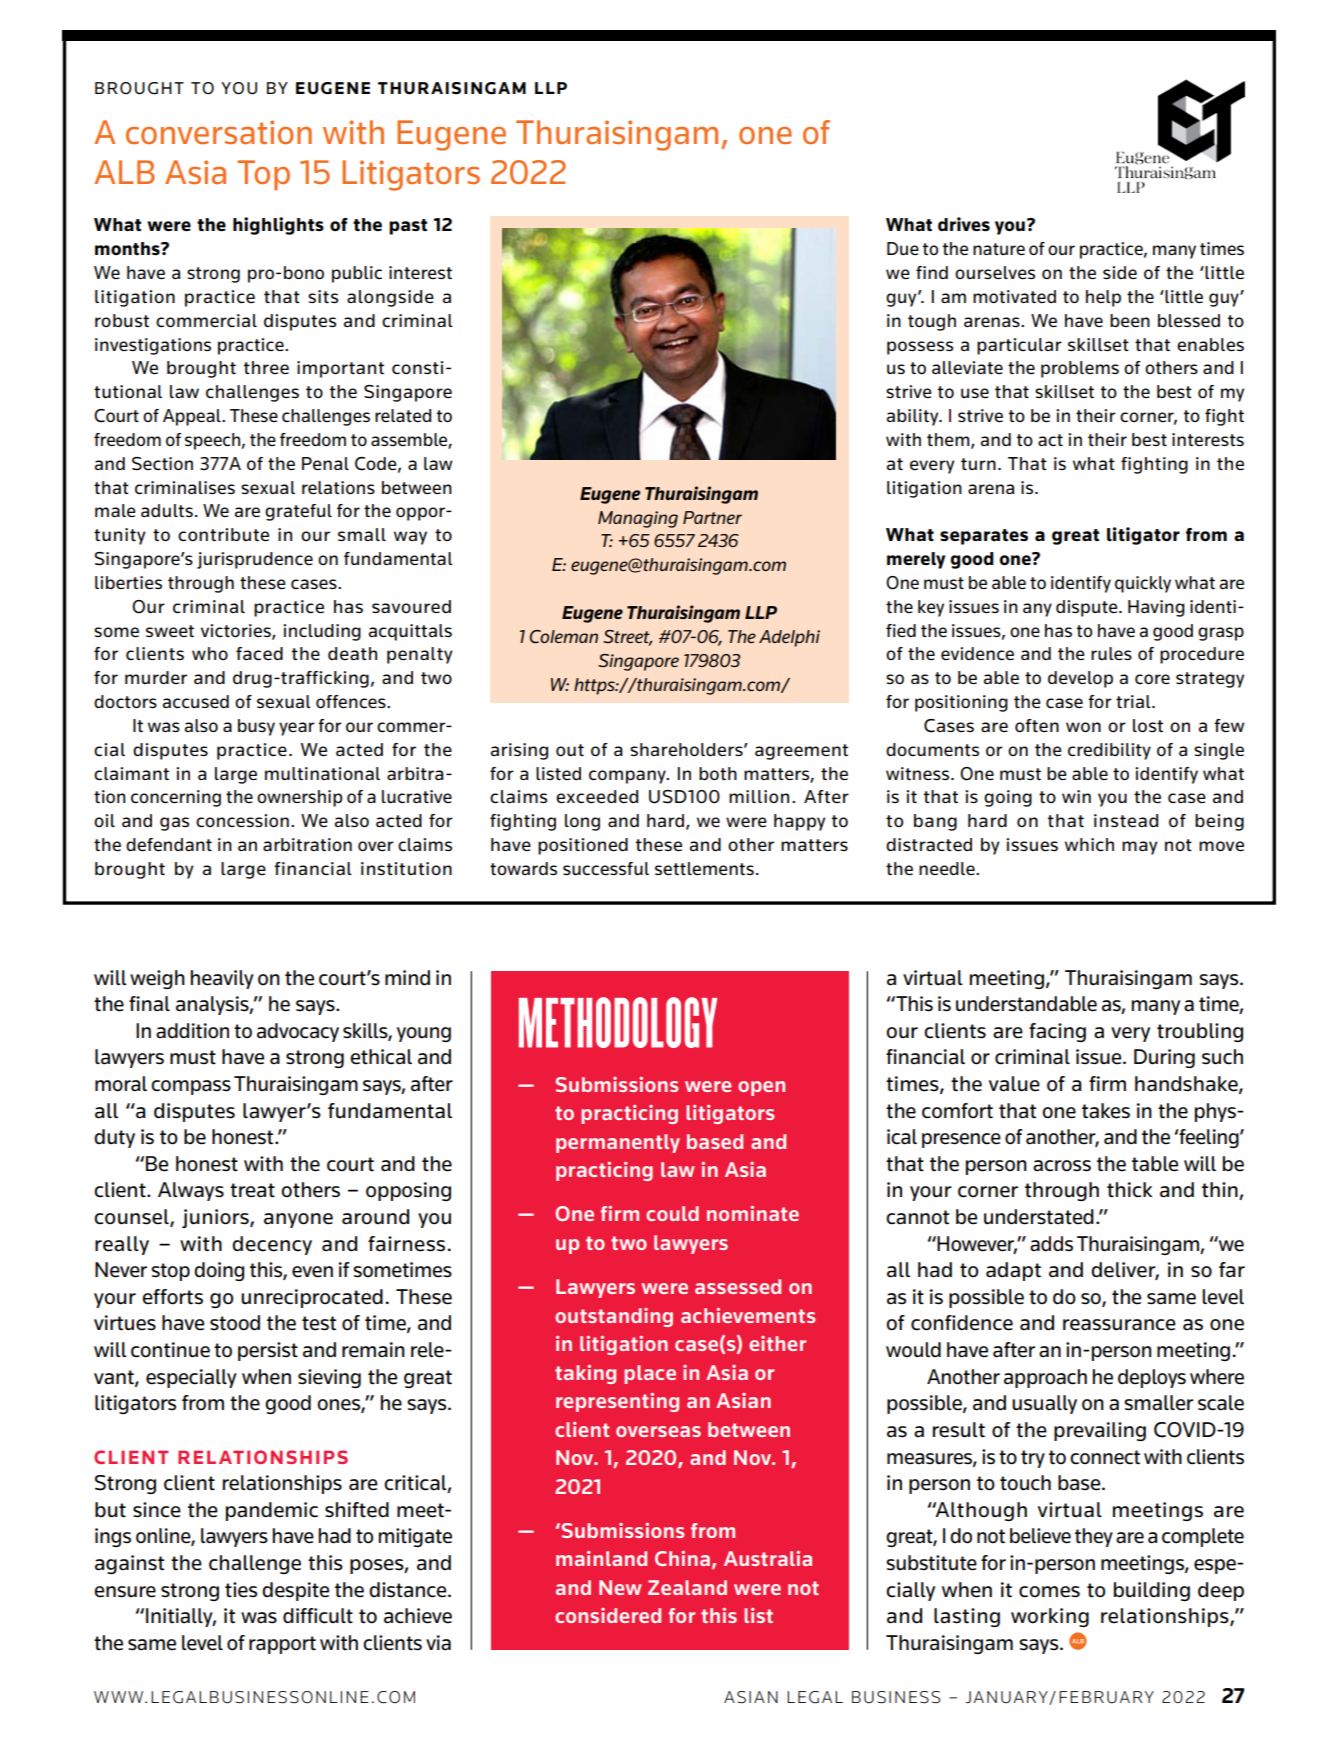 Image resolution: width=1320 pixels, height=1760 pixels. Describe the element at coordinates (704, 868) in the screenshot. I see `settlements` at that location.
